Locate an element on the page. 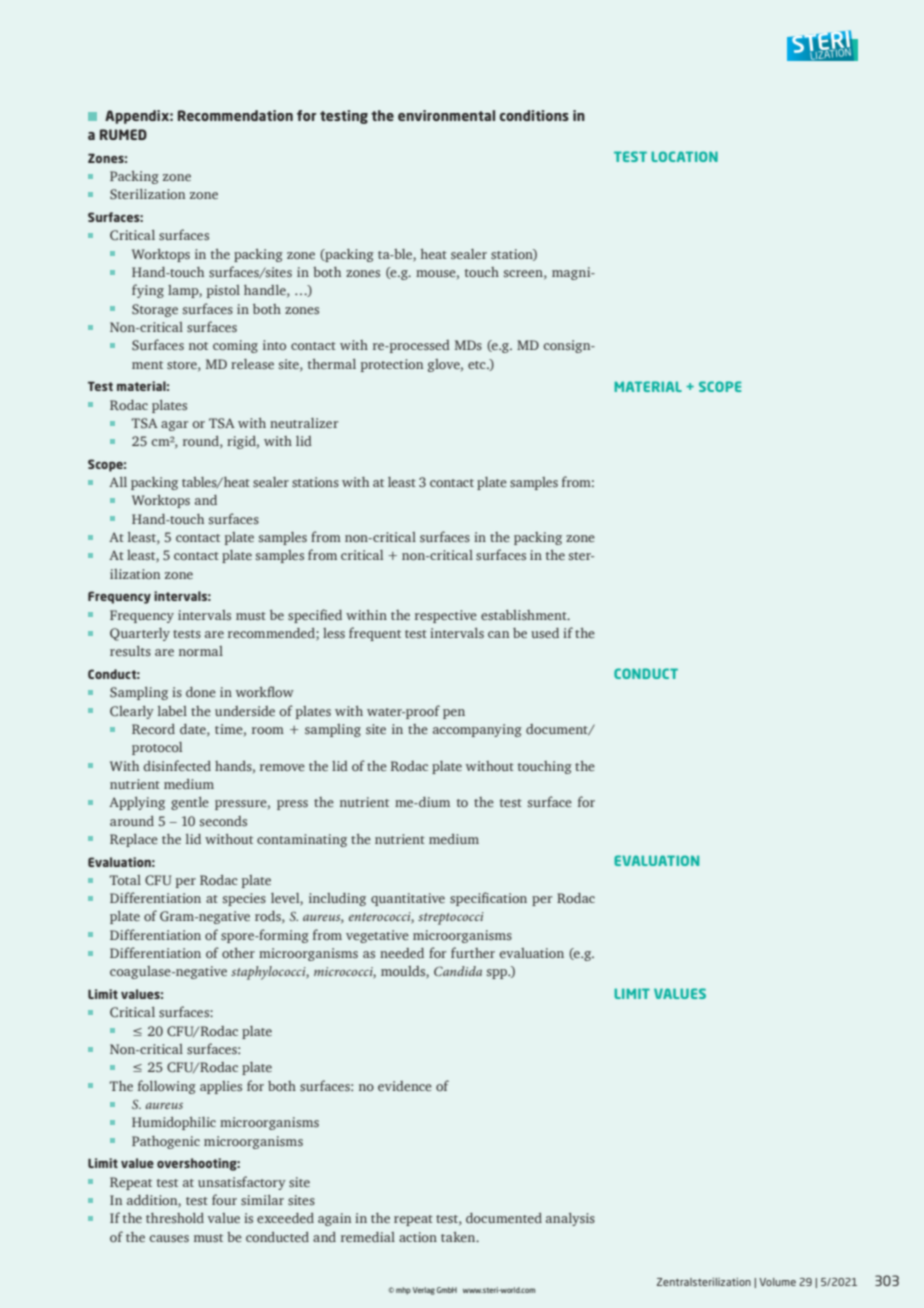  used is located at coordinates (545, 633).
